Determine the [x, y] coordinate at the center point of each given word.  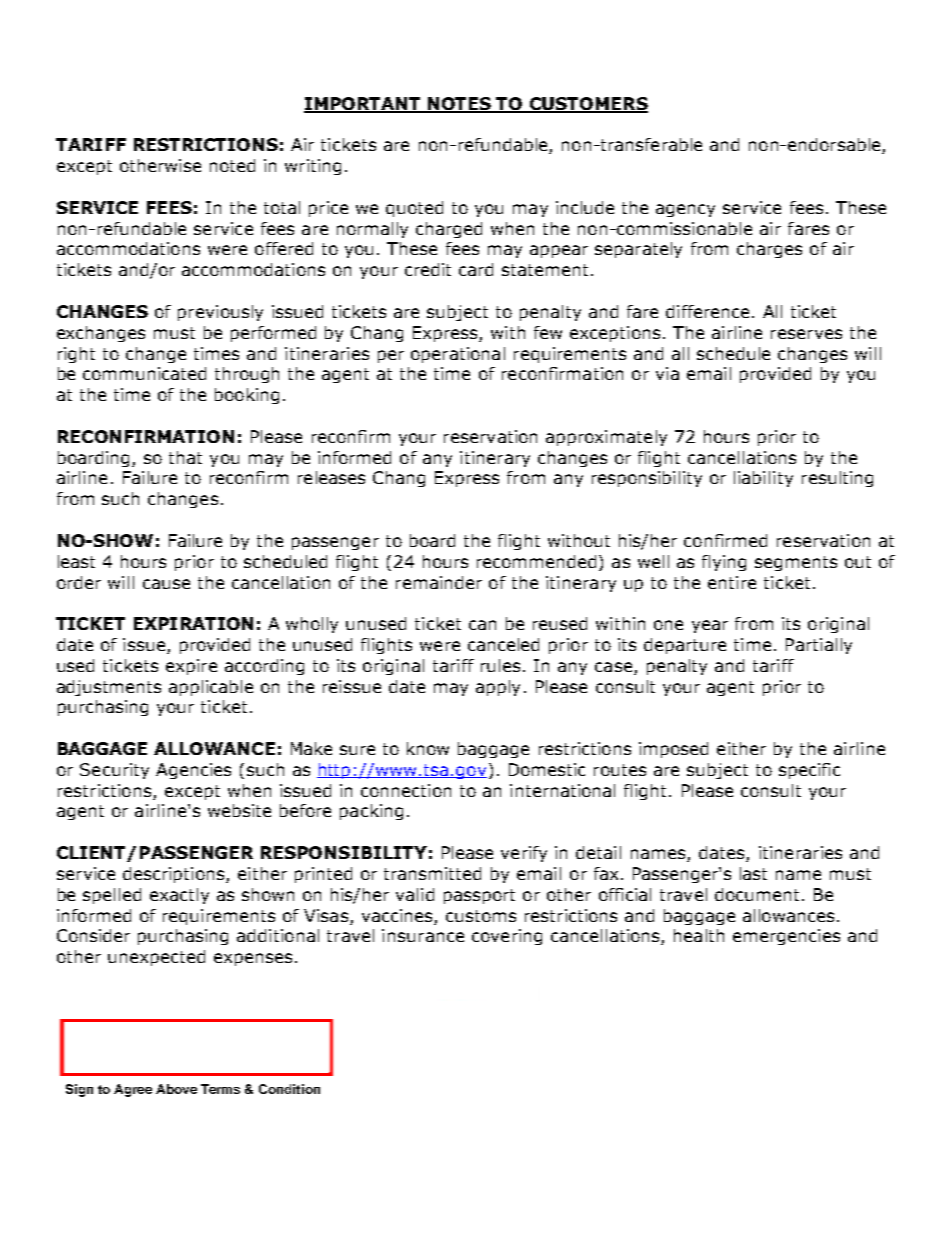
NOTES [460, 105]
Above [176, 1089]
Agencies [193, 771]
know [428, 748]
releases [331, 477]
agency [685, 210]
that [185, 457]
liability [763, 479]
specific [809, 771]
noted [232, 165]
